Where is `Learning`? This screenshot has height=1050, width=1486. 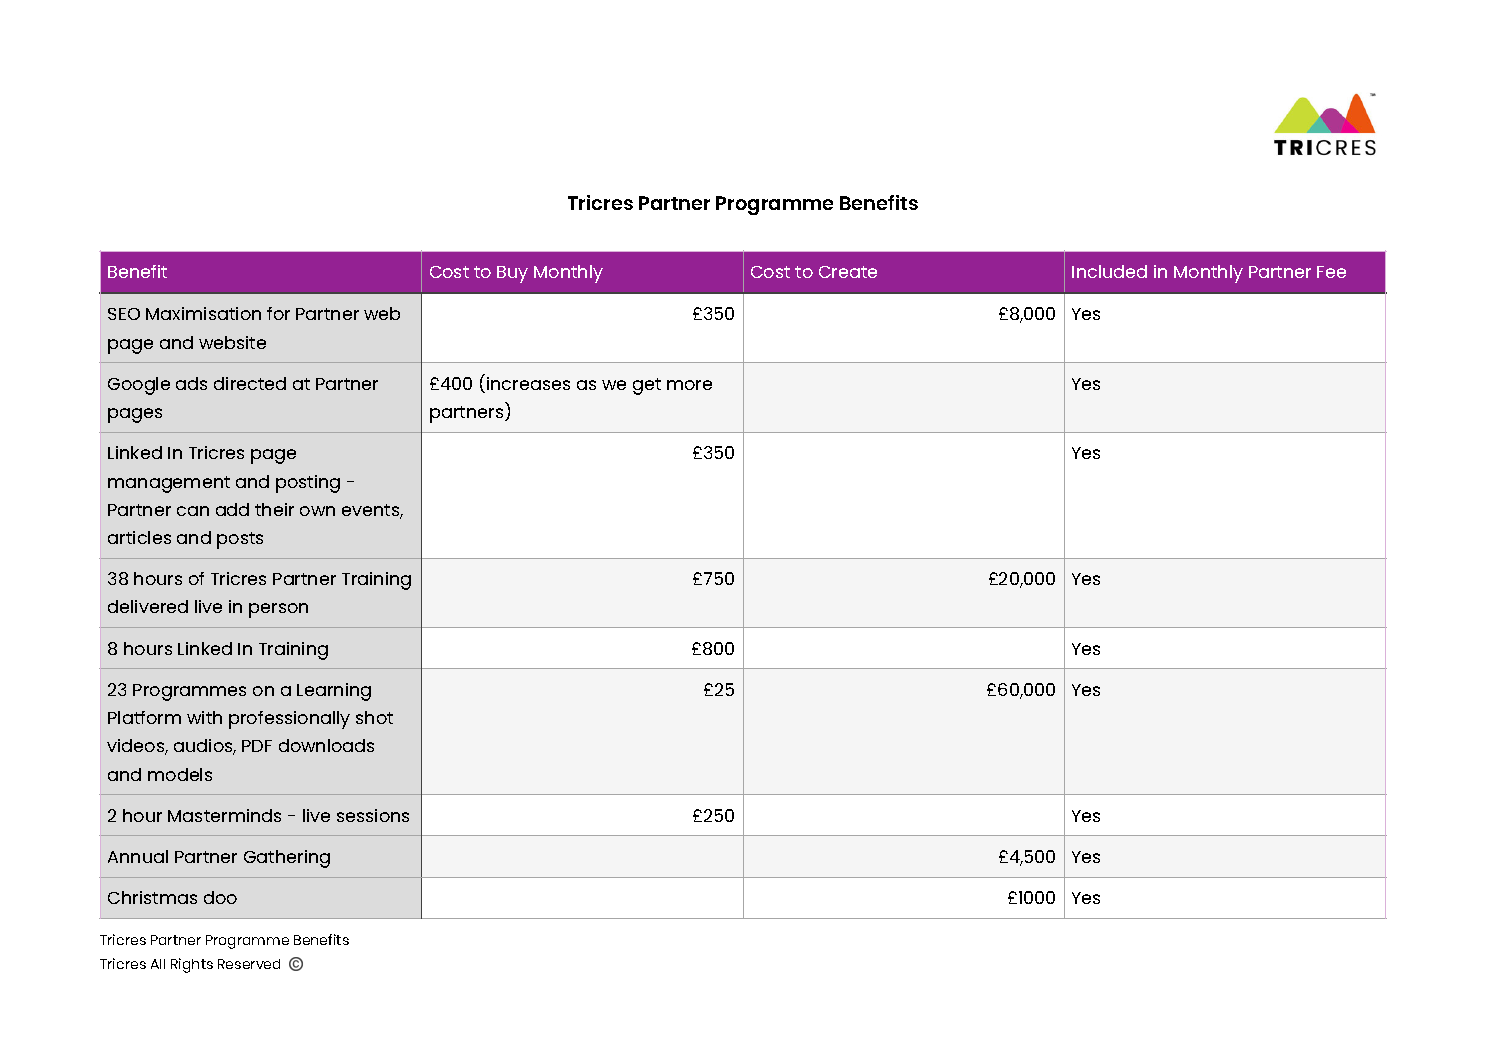
Learning is located at coordinates (334, 692).
